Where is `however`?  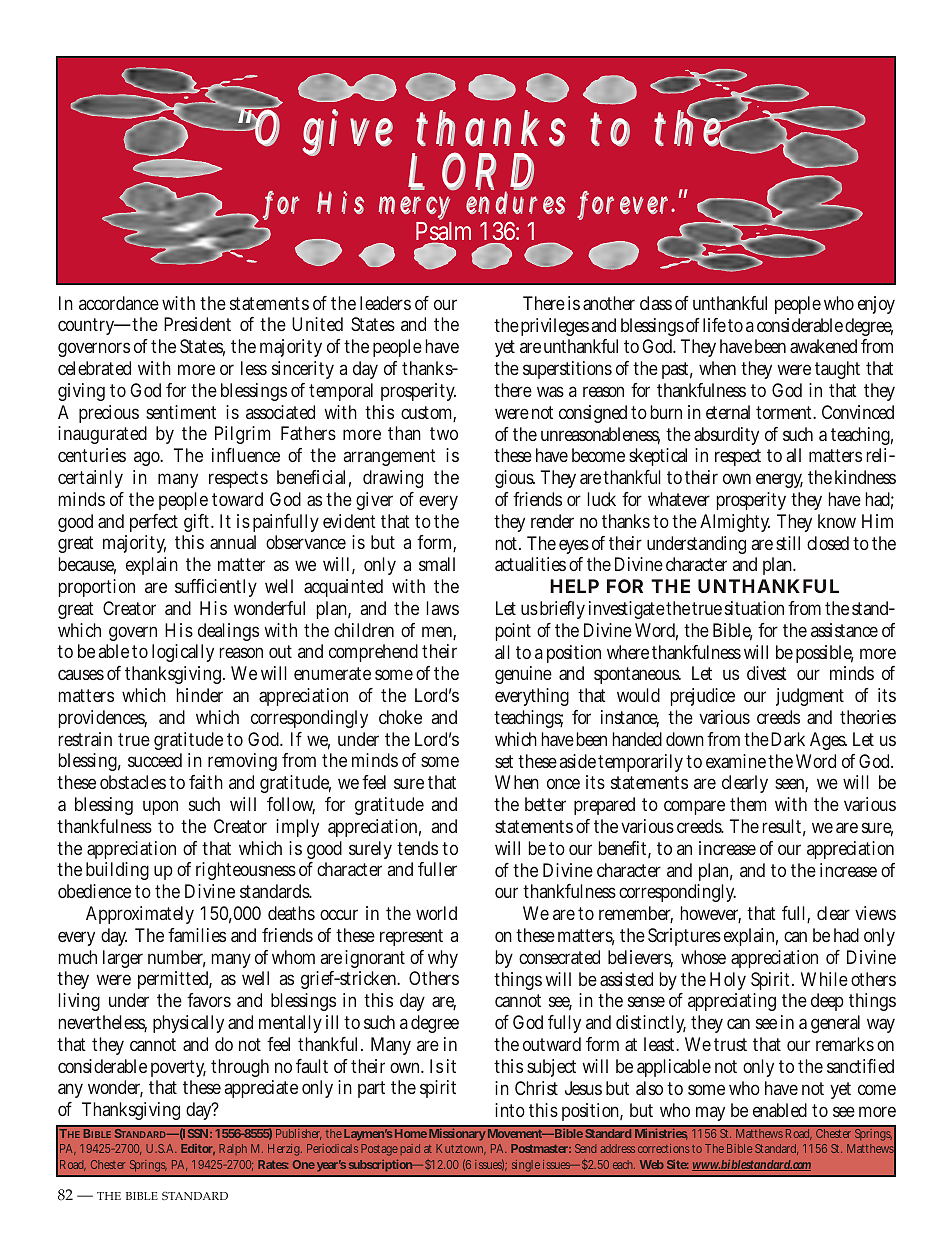 however is located at coordinates (710, 914).
